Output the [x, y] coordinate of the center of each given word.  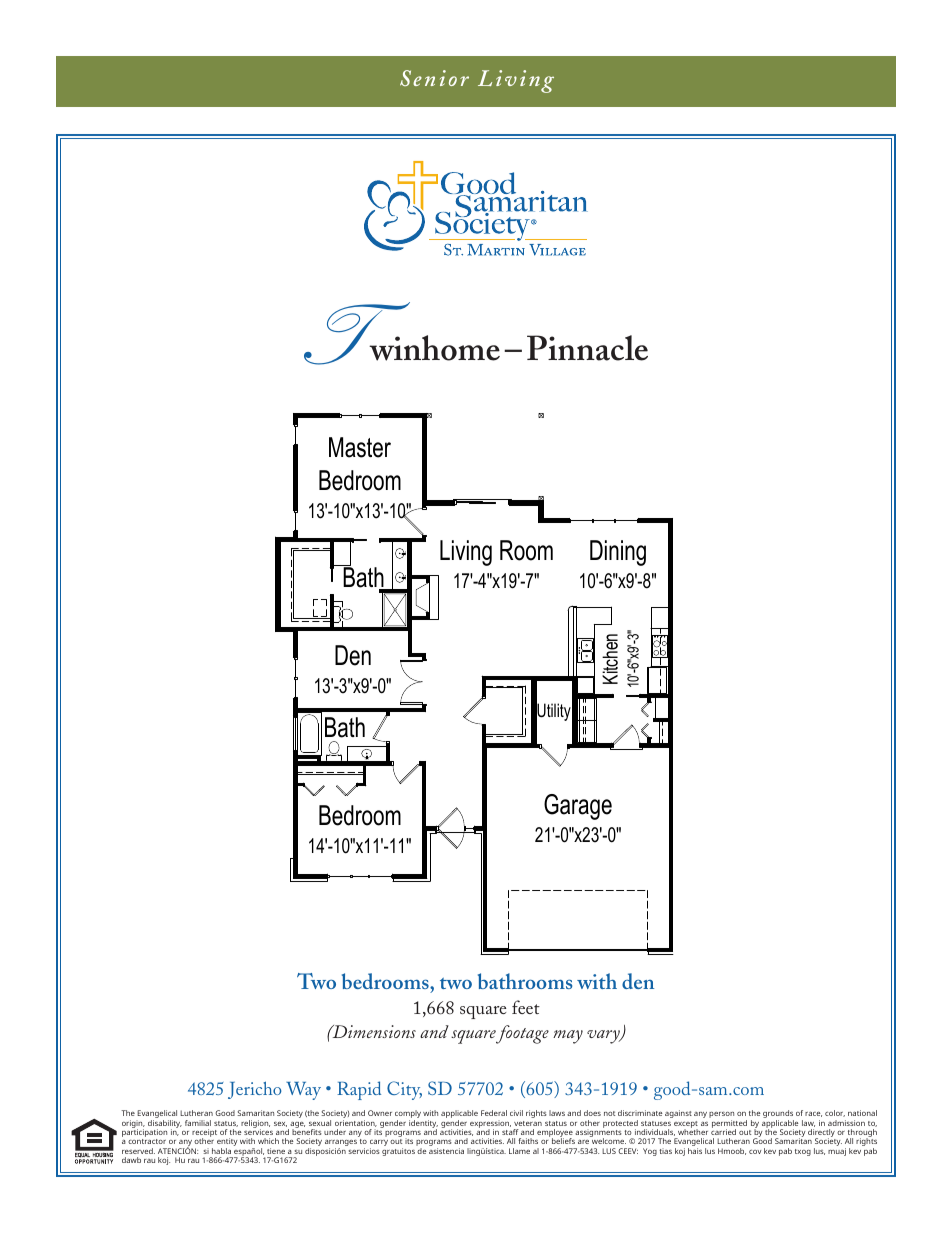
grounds [778, 1115]
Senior [434, 78]
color [835, 1113]
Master [360, 447]
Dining [618, 553]
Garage [578, 807]
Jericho [255, 1090]
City [404, 1090]
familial [198, 1123]
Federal [494, 1113]
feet [526, 1007]
